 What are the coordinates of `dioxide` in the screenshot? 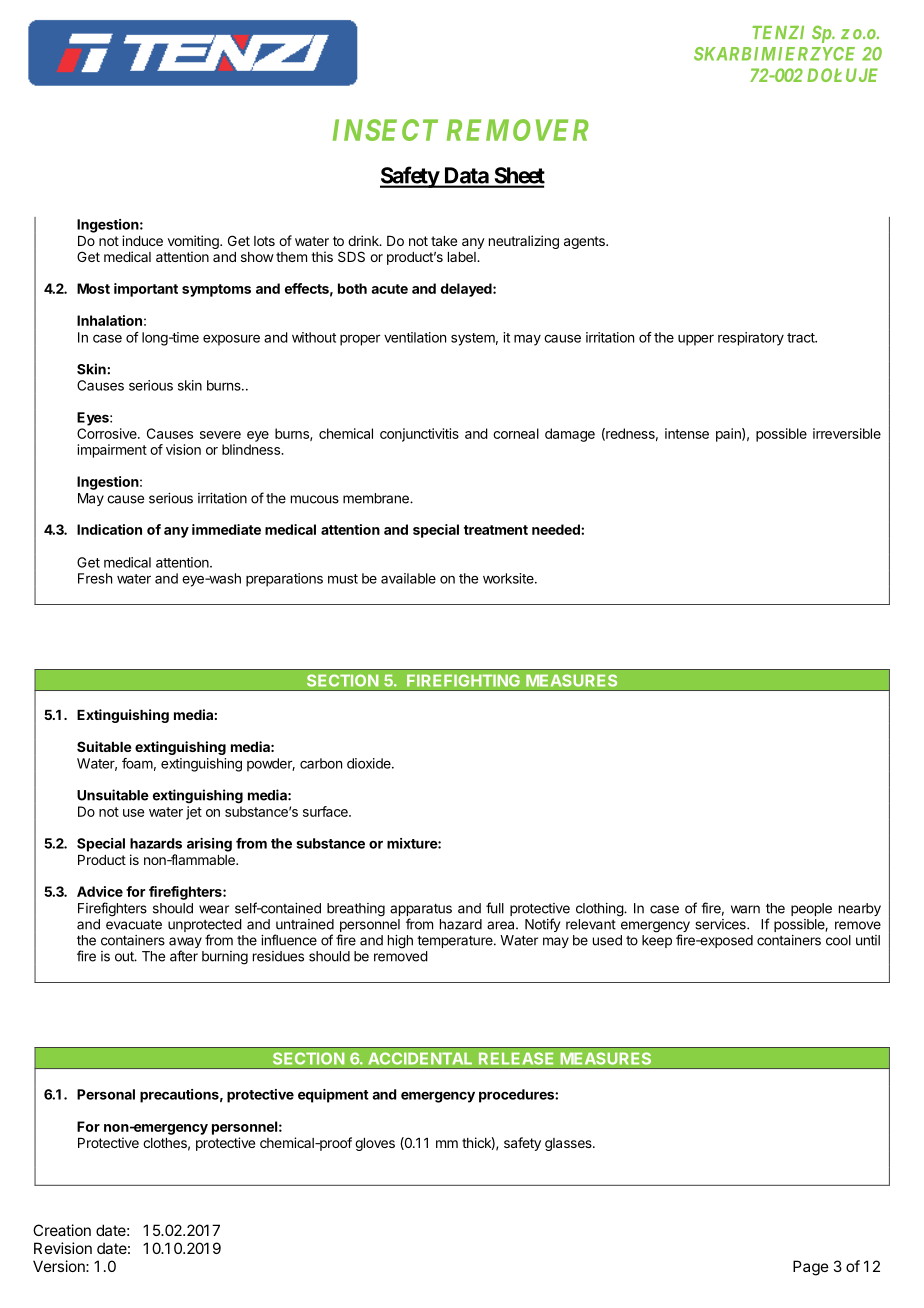 It's located at (370, 763).
